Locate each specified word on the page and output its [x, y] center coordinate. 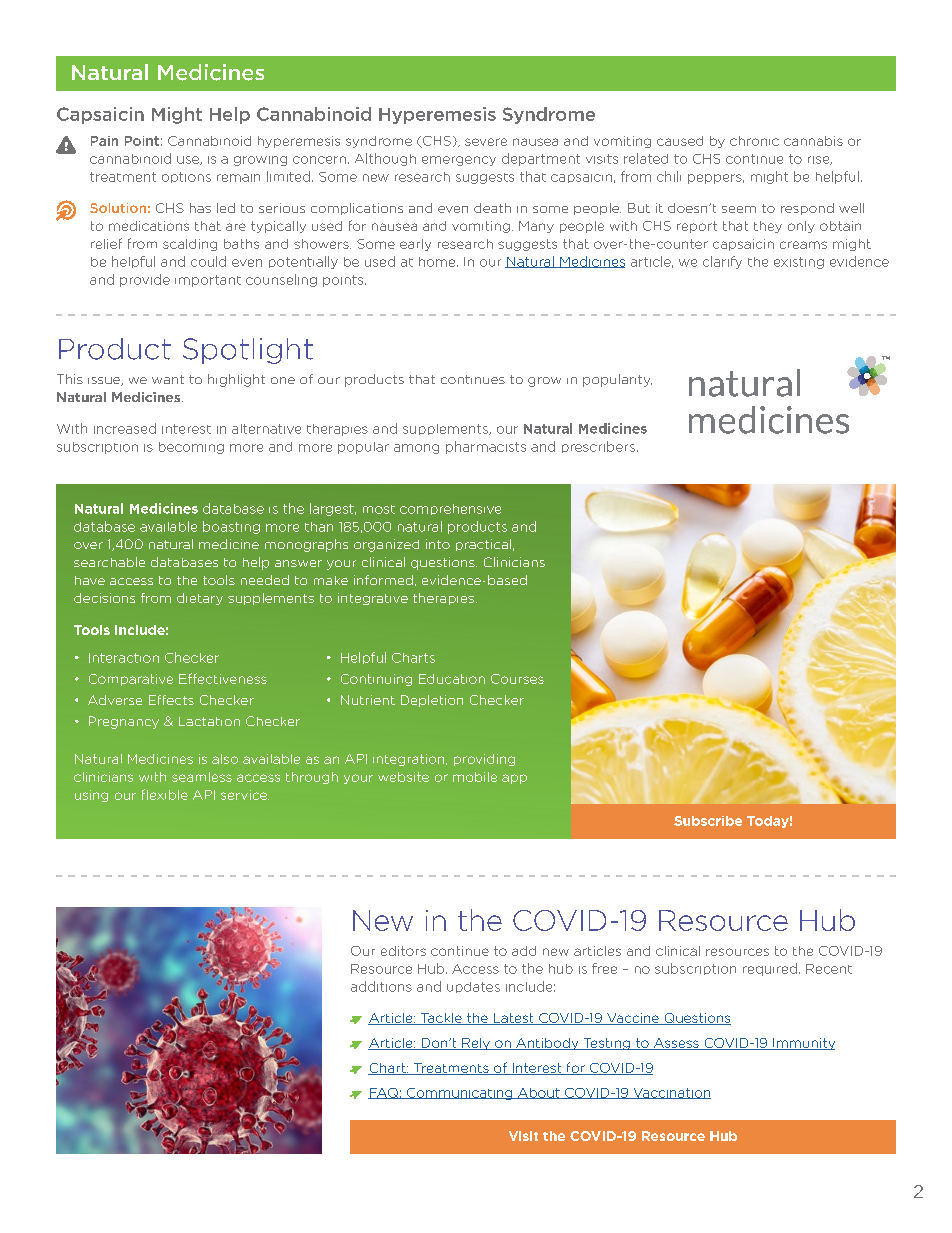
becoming [191, 448]
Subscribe [708, 821]
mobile [475, 777]
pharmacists [486, 447]
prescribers [598, 447]
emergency [459, 161]
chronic [754, 141]
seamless [202, 777]
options [186, 177]
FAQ [384, 1093]
